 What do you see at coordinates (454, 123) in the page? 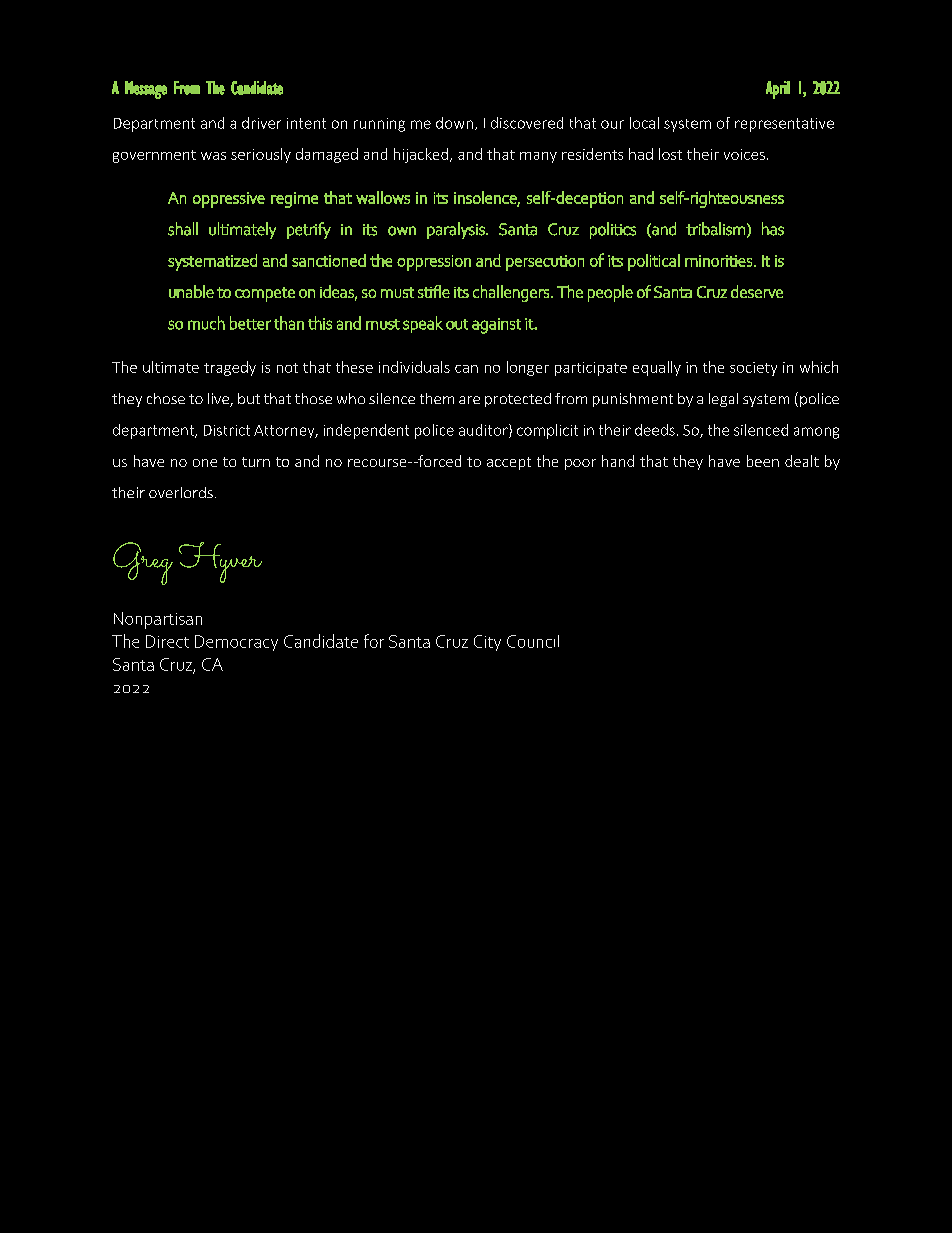
I see `down` at bounding box center [454, 123].
